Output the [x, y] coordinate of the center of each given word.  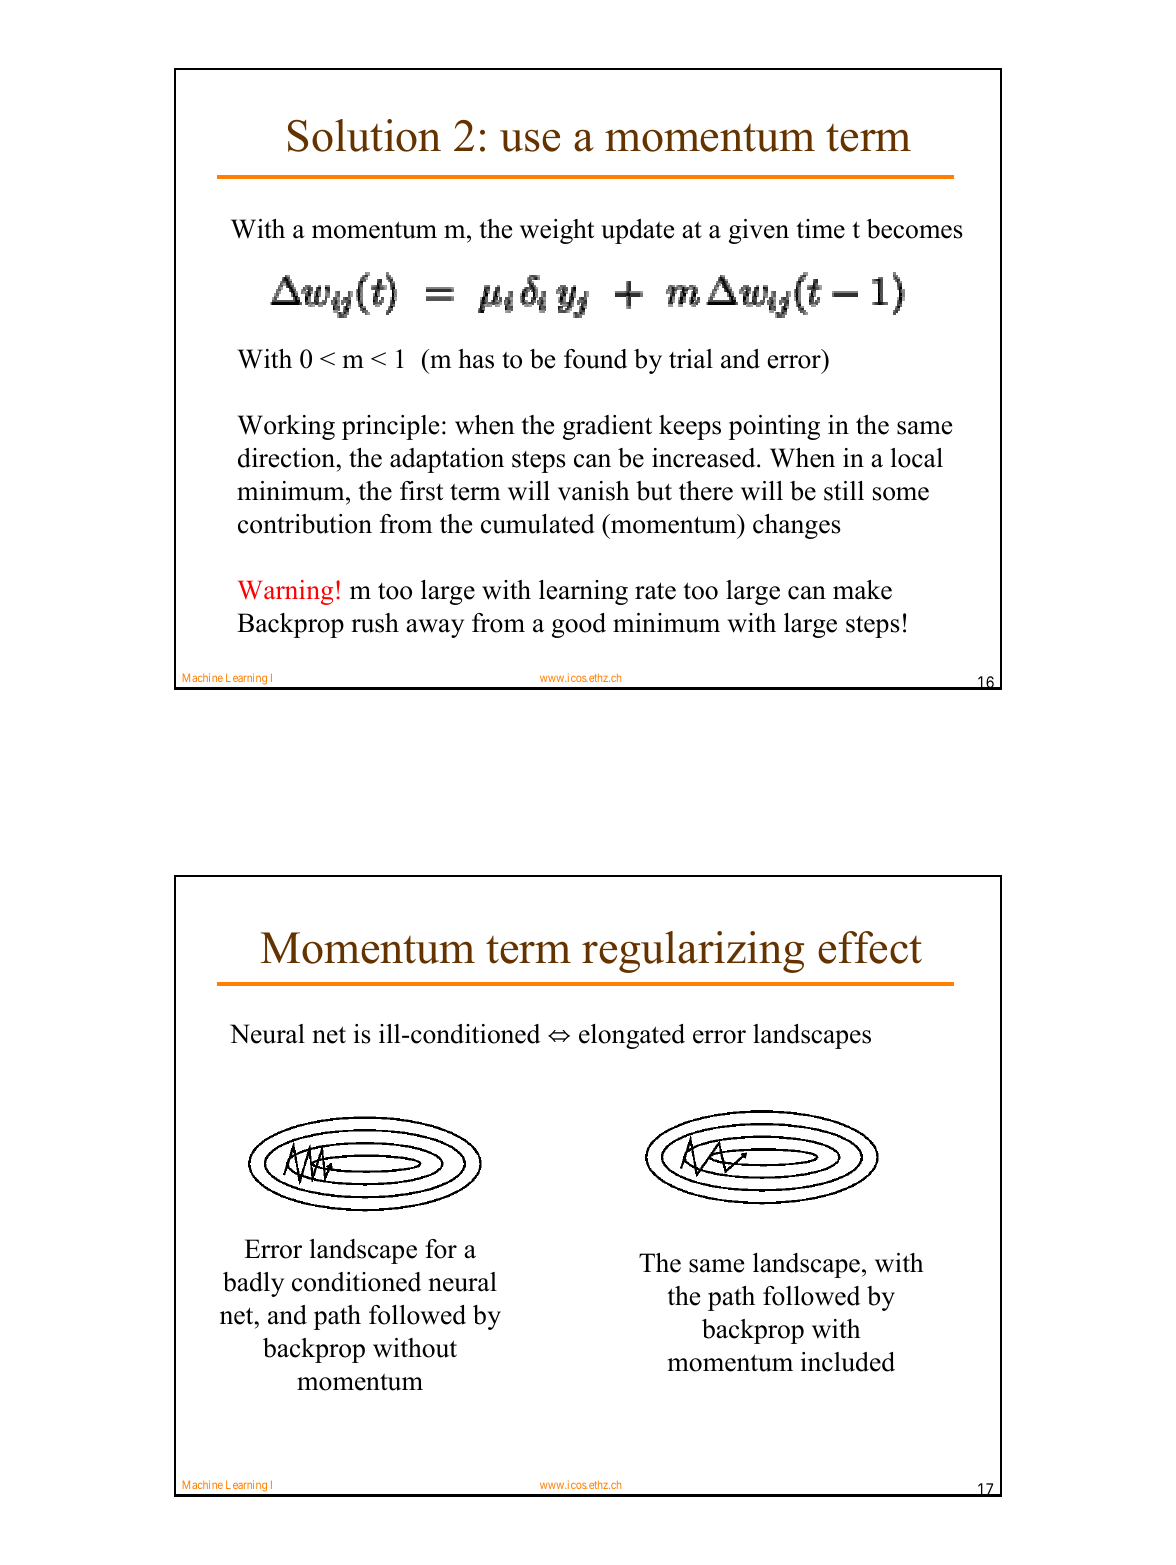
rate [655, 591]
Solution [364, 135]
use [530, 140]
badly [253, 1284]
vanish [594, 491]
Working [286, 427]
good [579, 625]
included [848, 1362]
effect [870, 947]
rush [375, 623]
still [844, 491]
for [441, 1249]
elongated [632, 1036]
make [862, 590]
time [820, 229]
